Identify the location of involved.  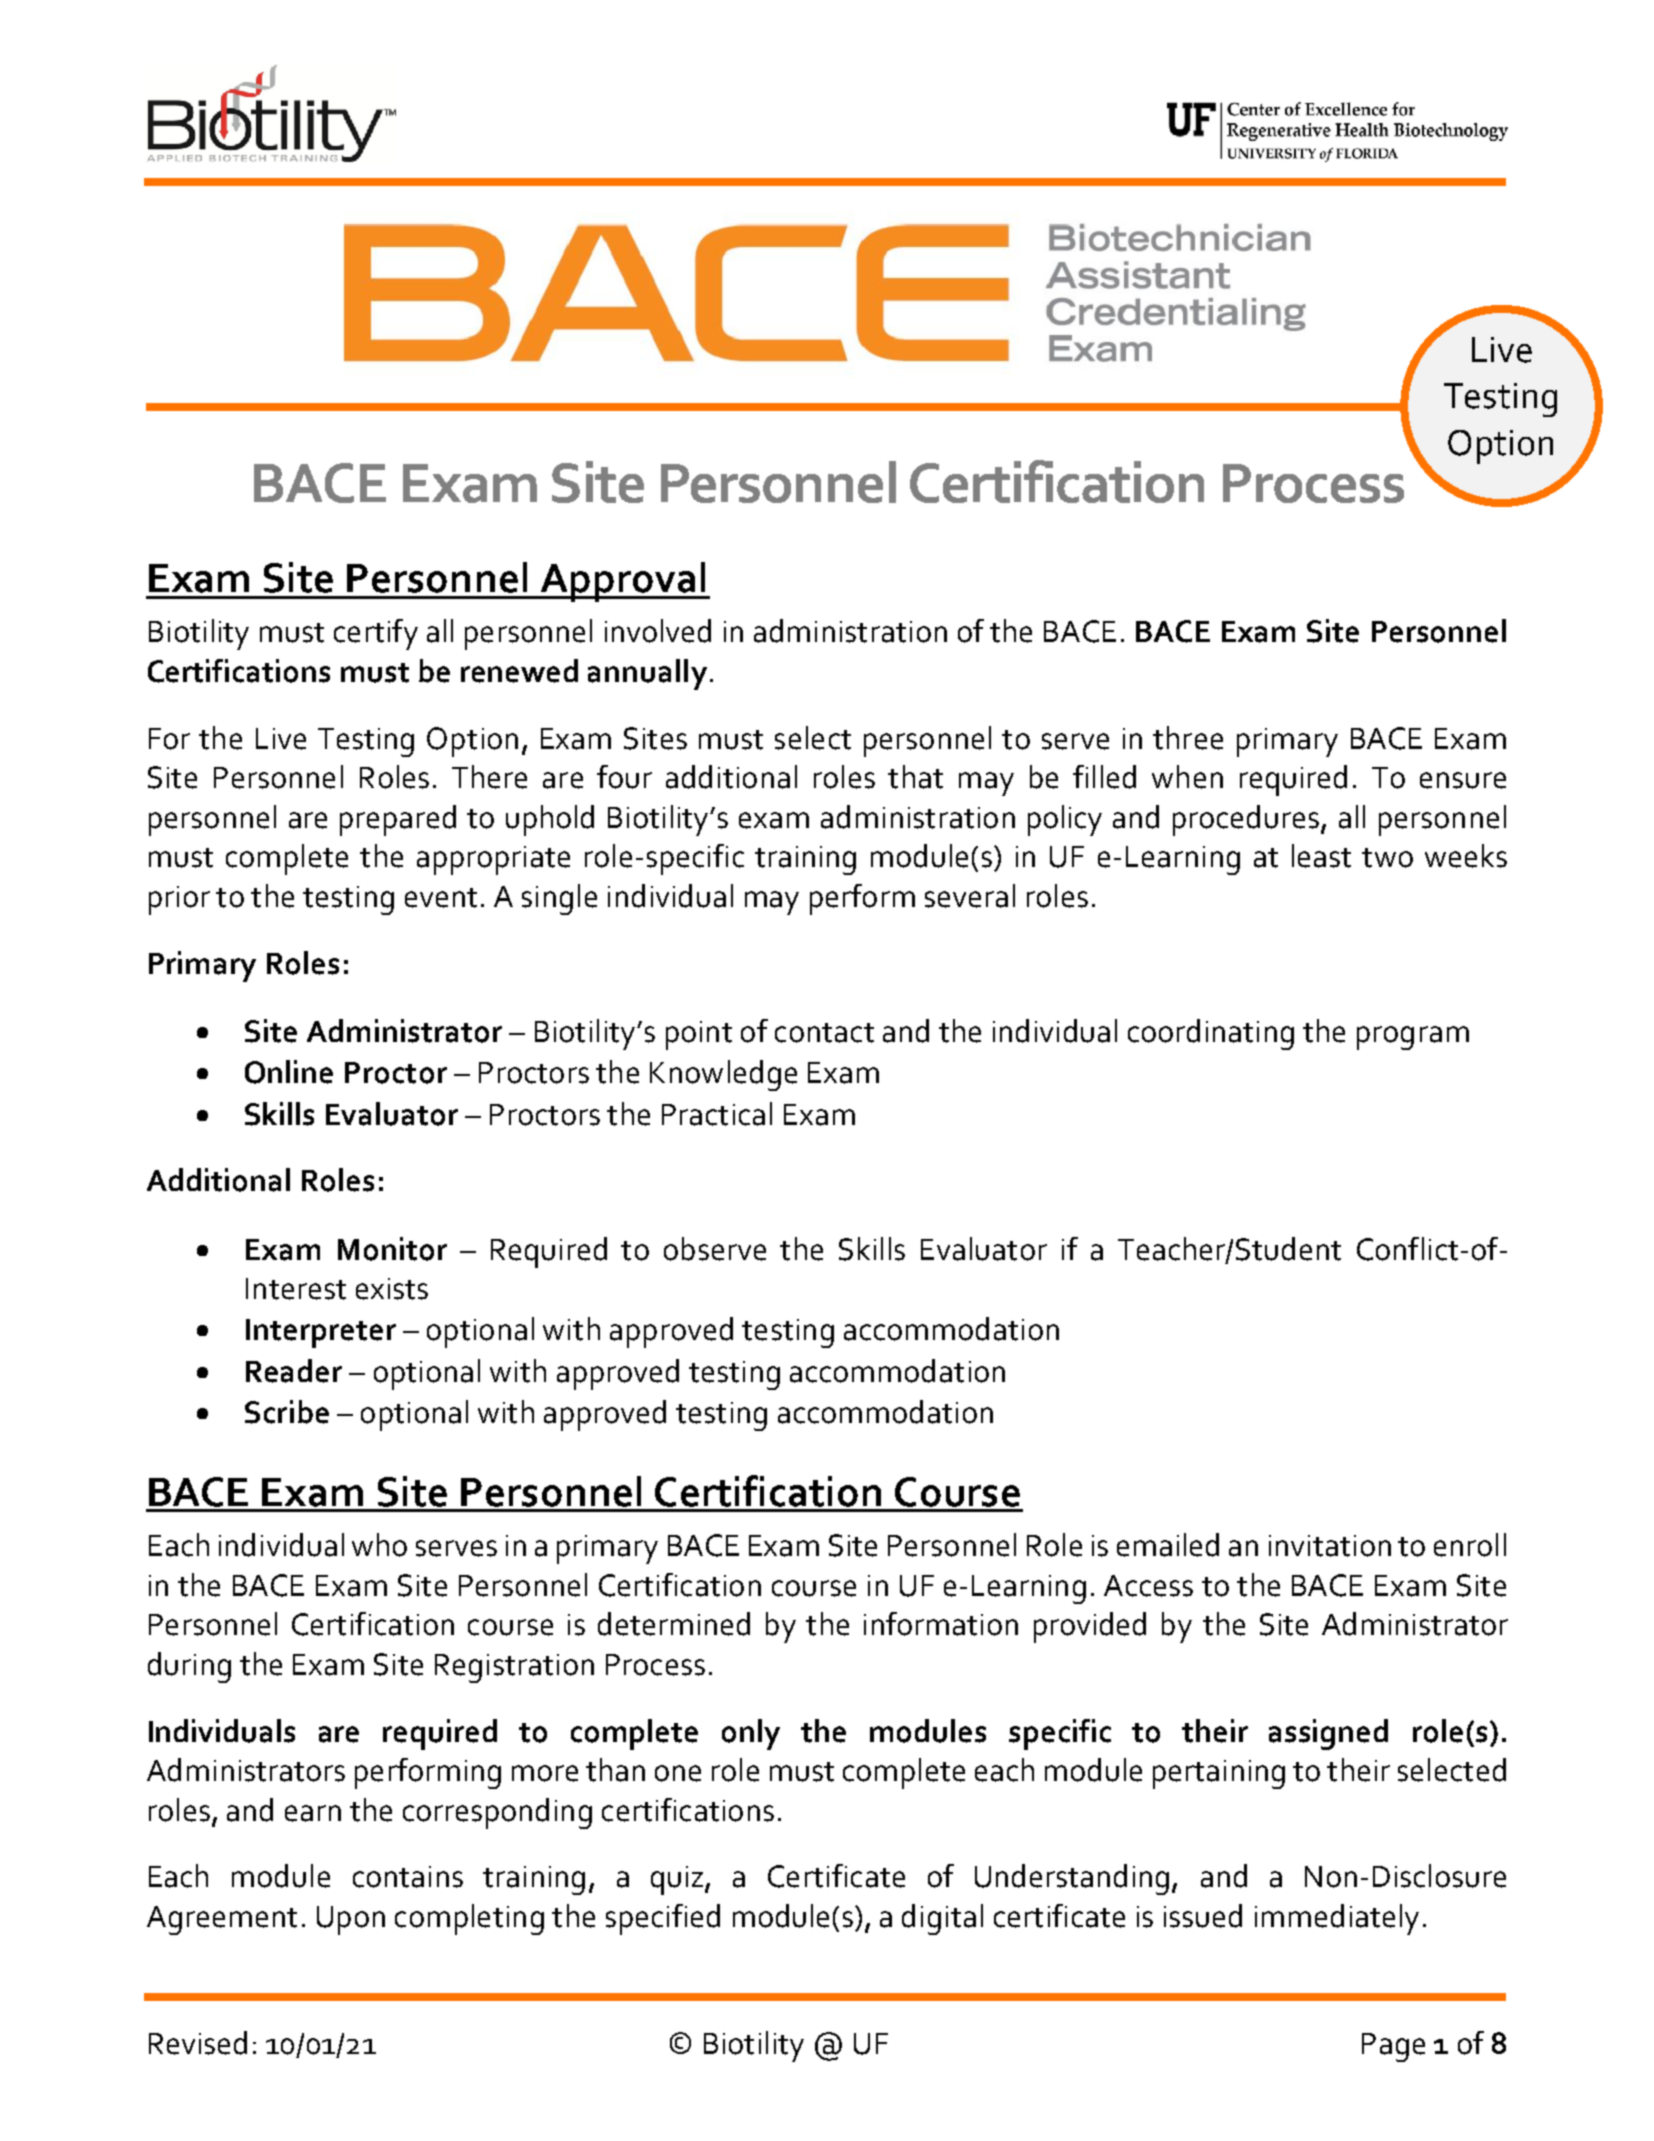
(658, 631).
